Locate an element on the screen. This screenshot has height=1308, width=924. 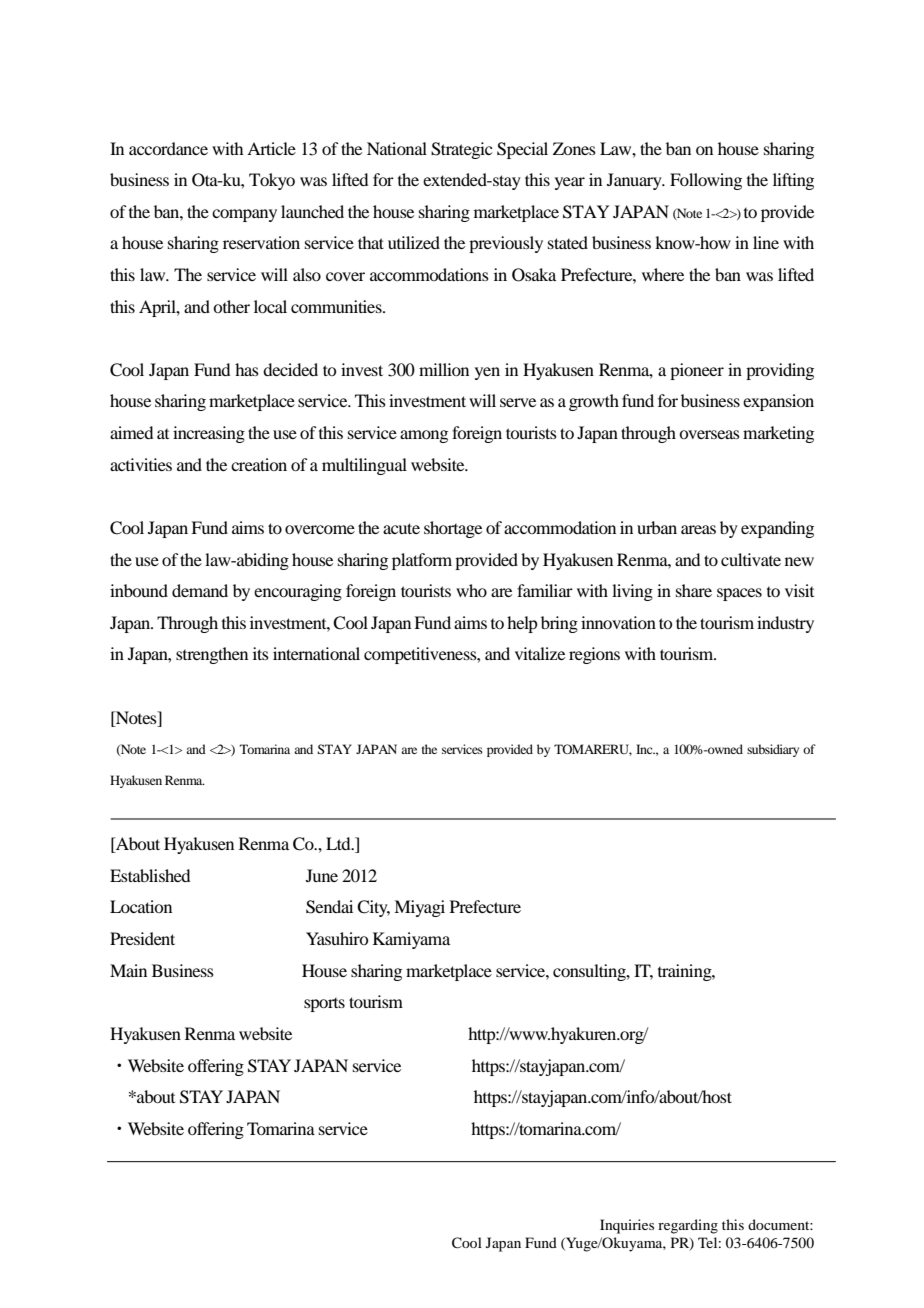
subsidiary is located at coordinates (773, 750).
